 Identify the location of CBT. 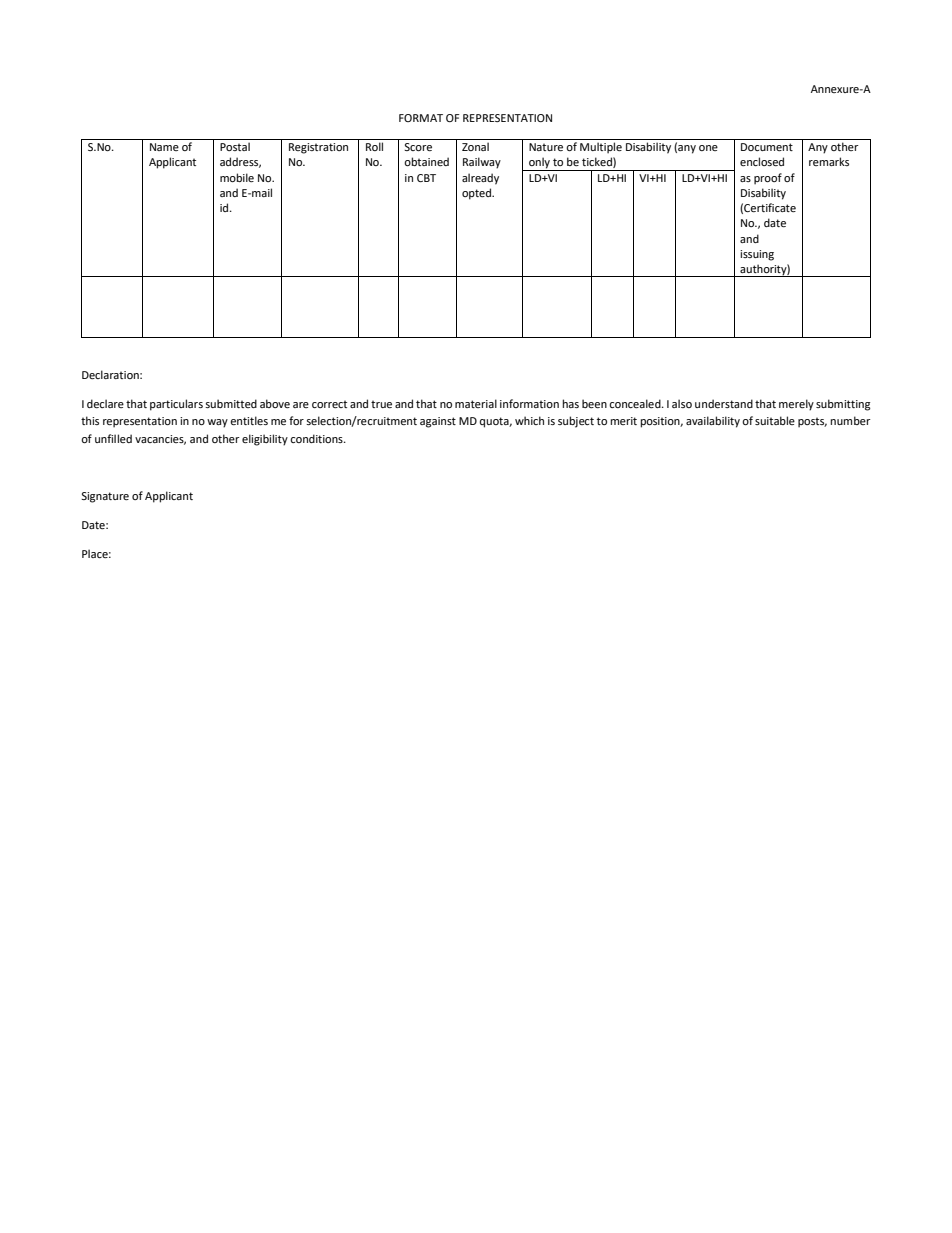
(426, 178).
